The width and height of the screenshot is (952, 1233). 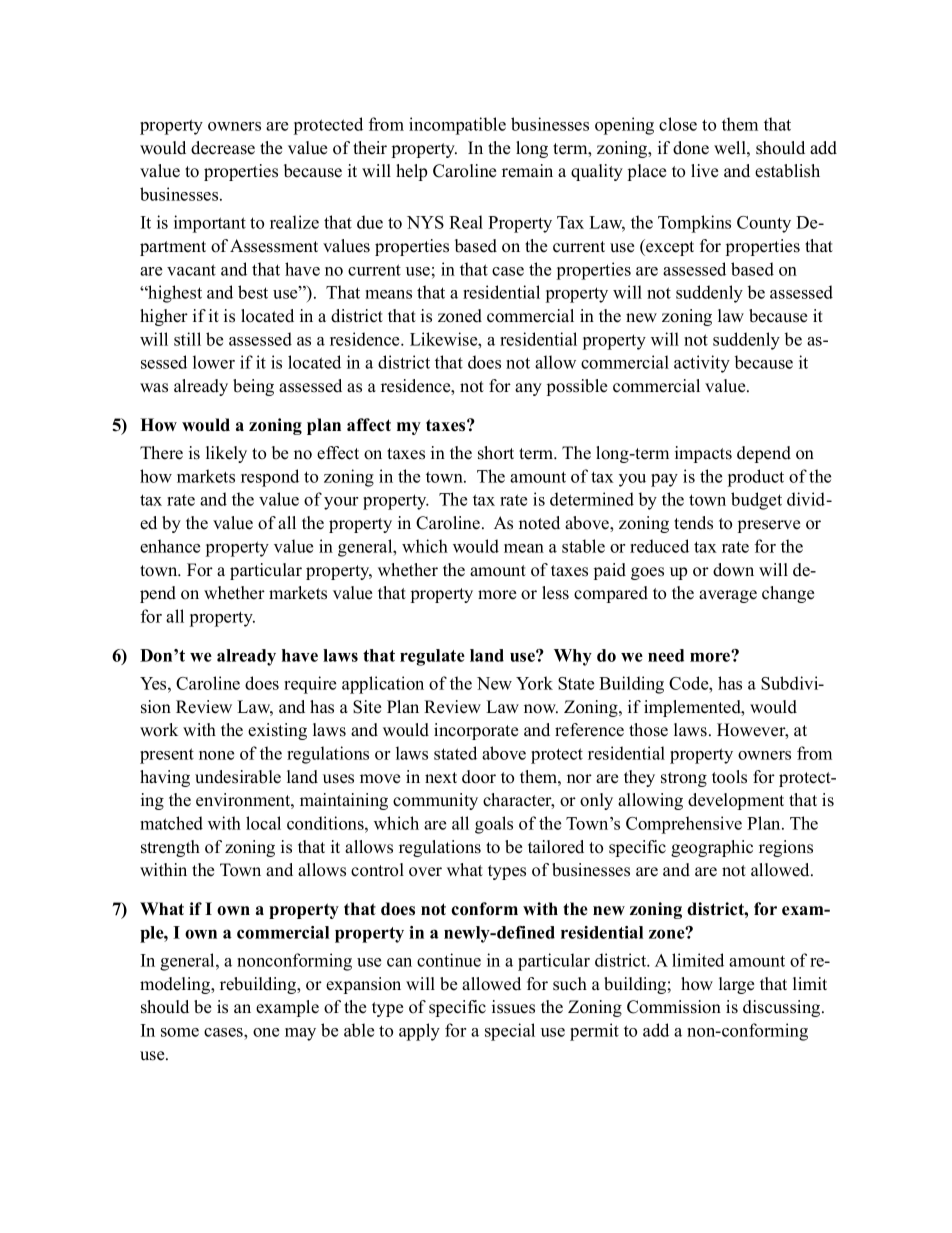 I want to click on enhance, so click(x=170, y=546).
